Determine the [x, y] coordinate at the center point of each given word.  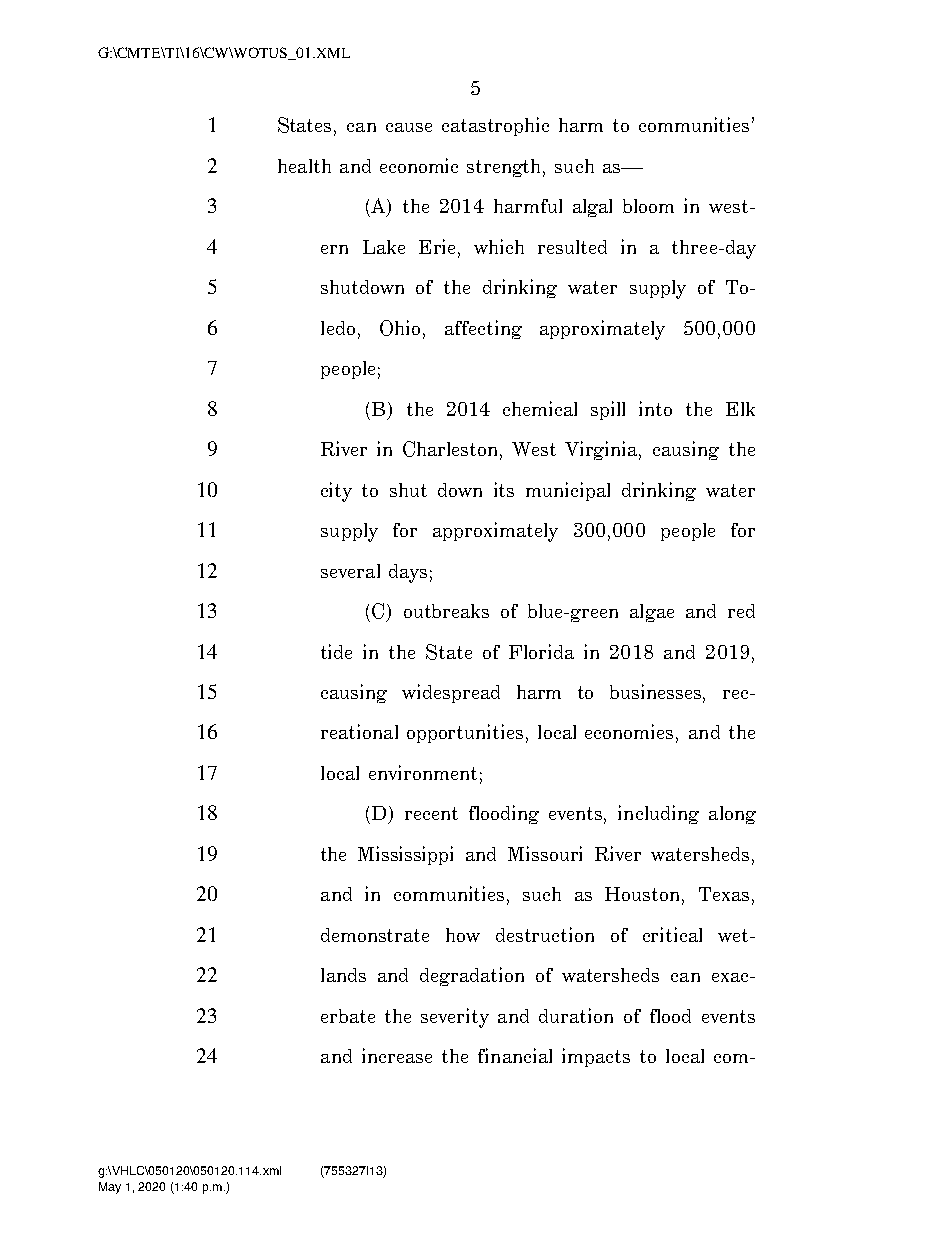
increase [397, 1055]
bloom [648, 206]
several [350, 571]
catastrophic [495, 126]
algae [652, 613]
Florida [541, 651]
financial [515, 1055]
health [304, 166]
